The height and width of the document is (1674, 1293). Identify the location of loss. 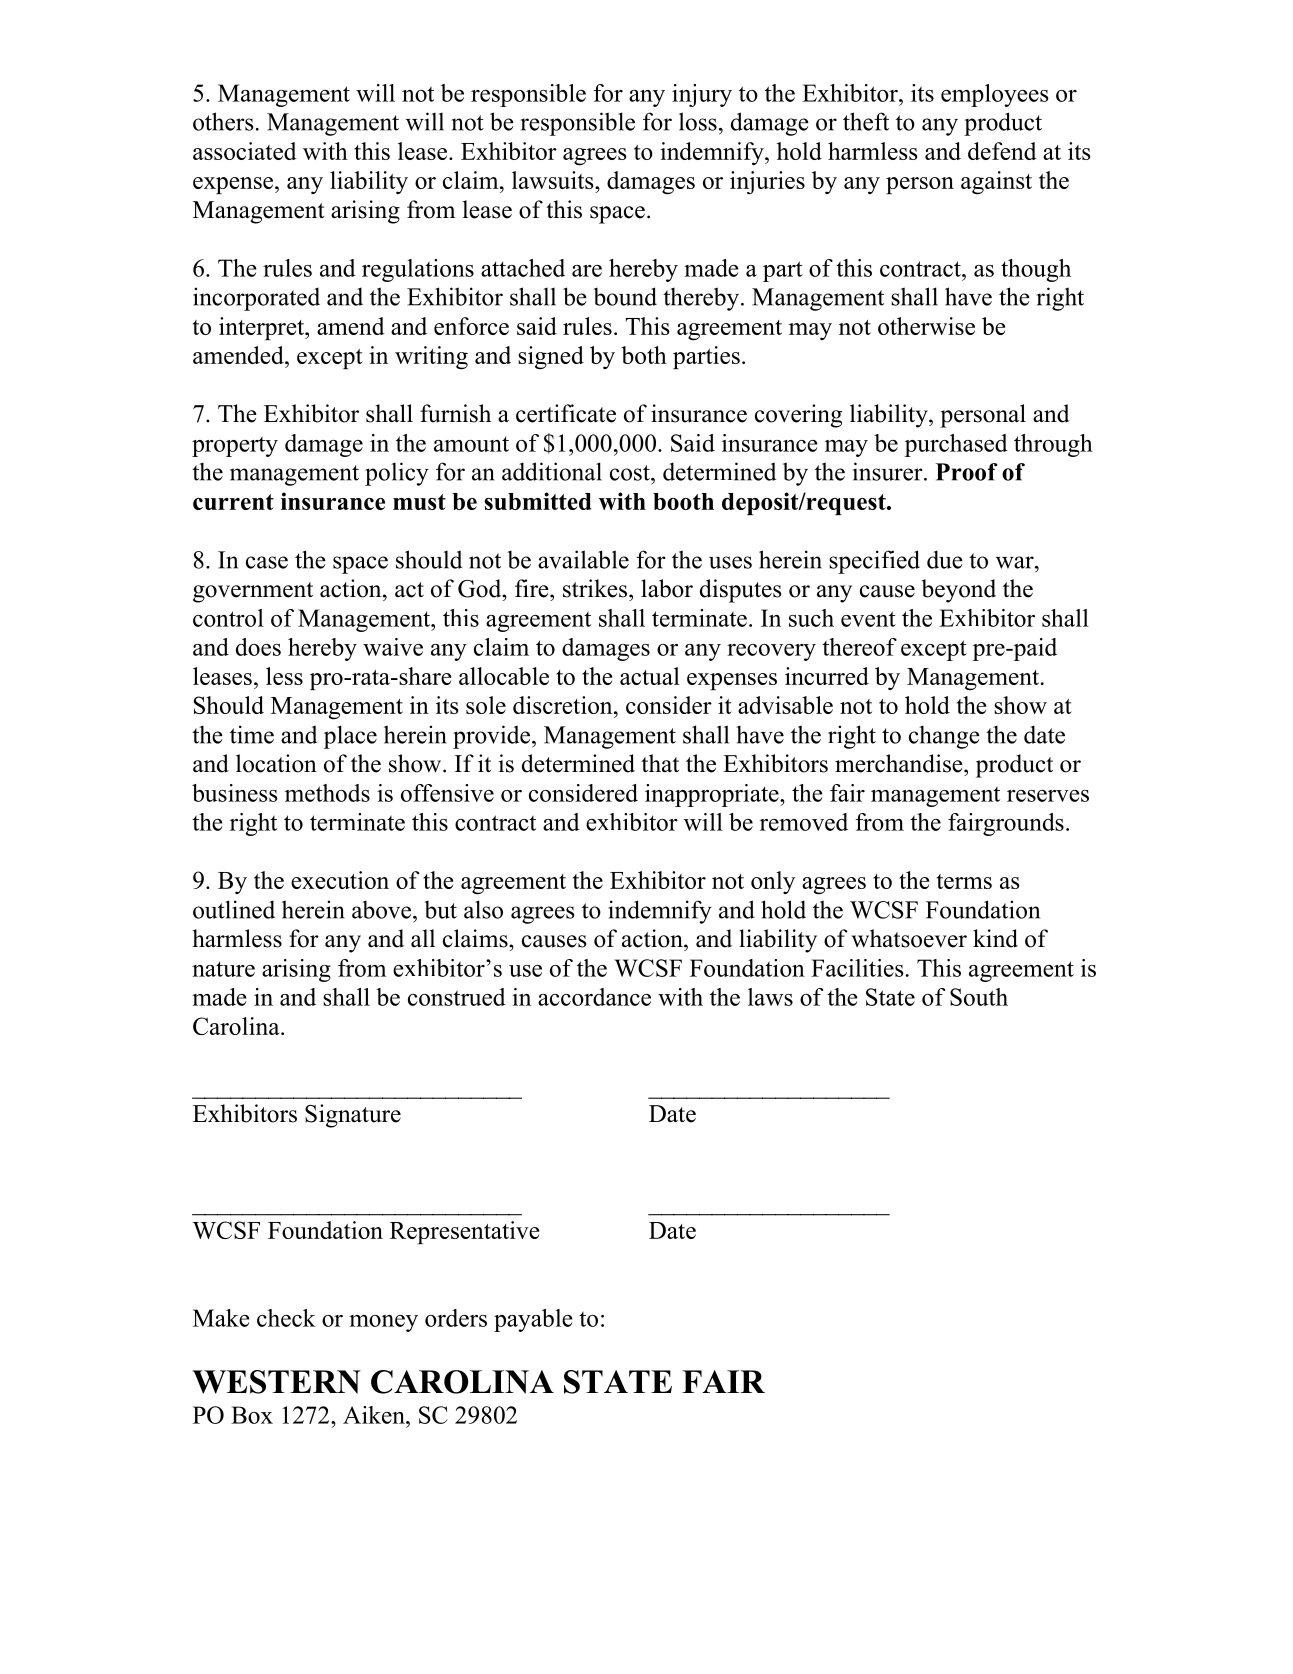
(698, 121).
